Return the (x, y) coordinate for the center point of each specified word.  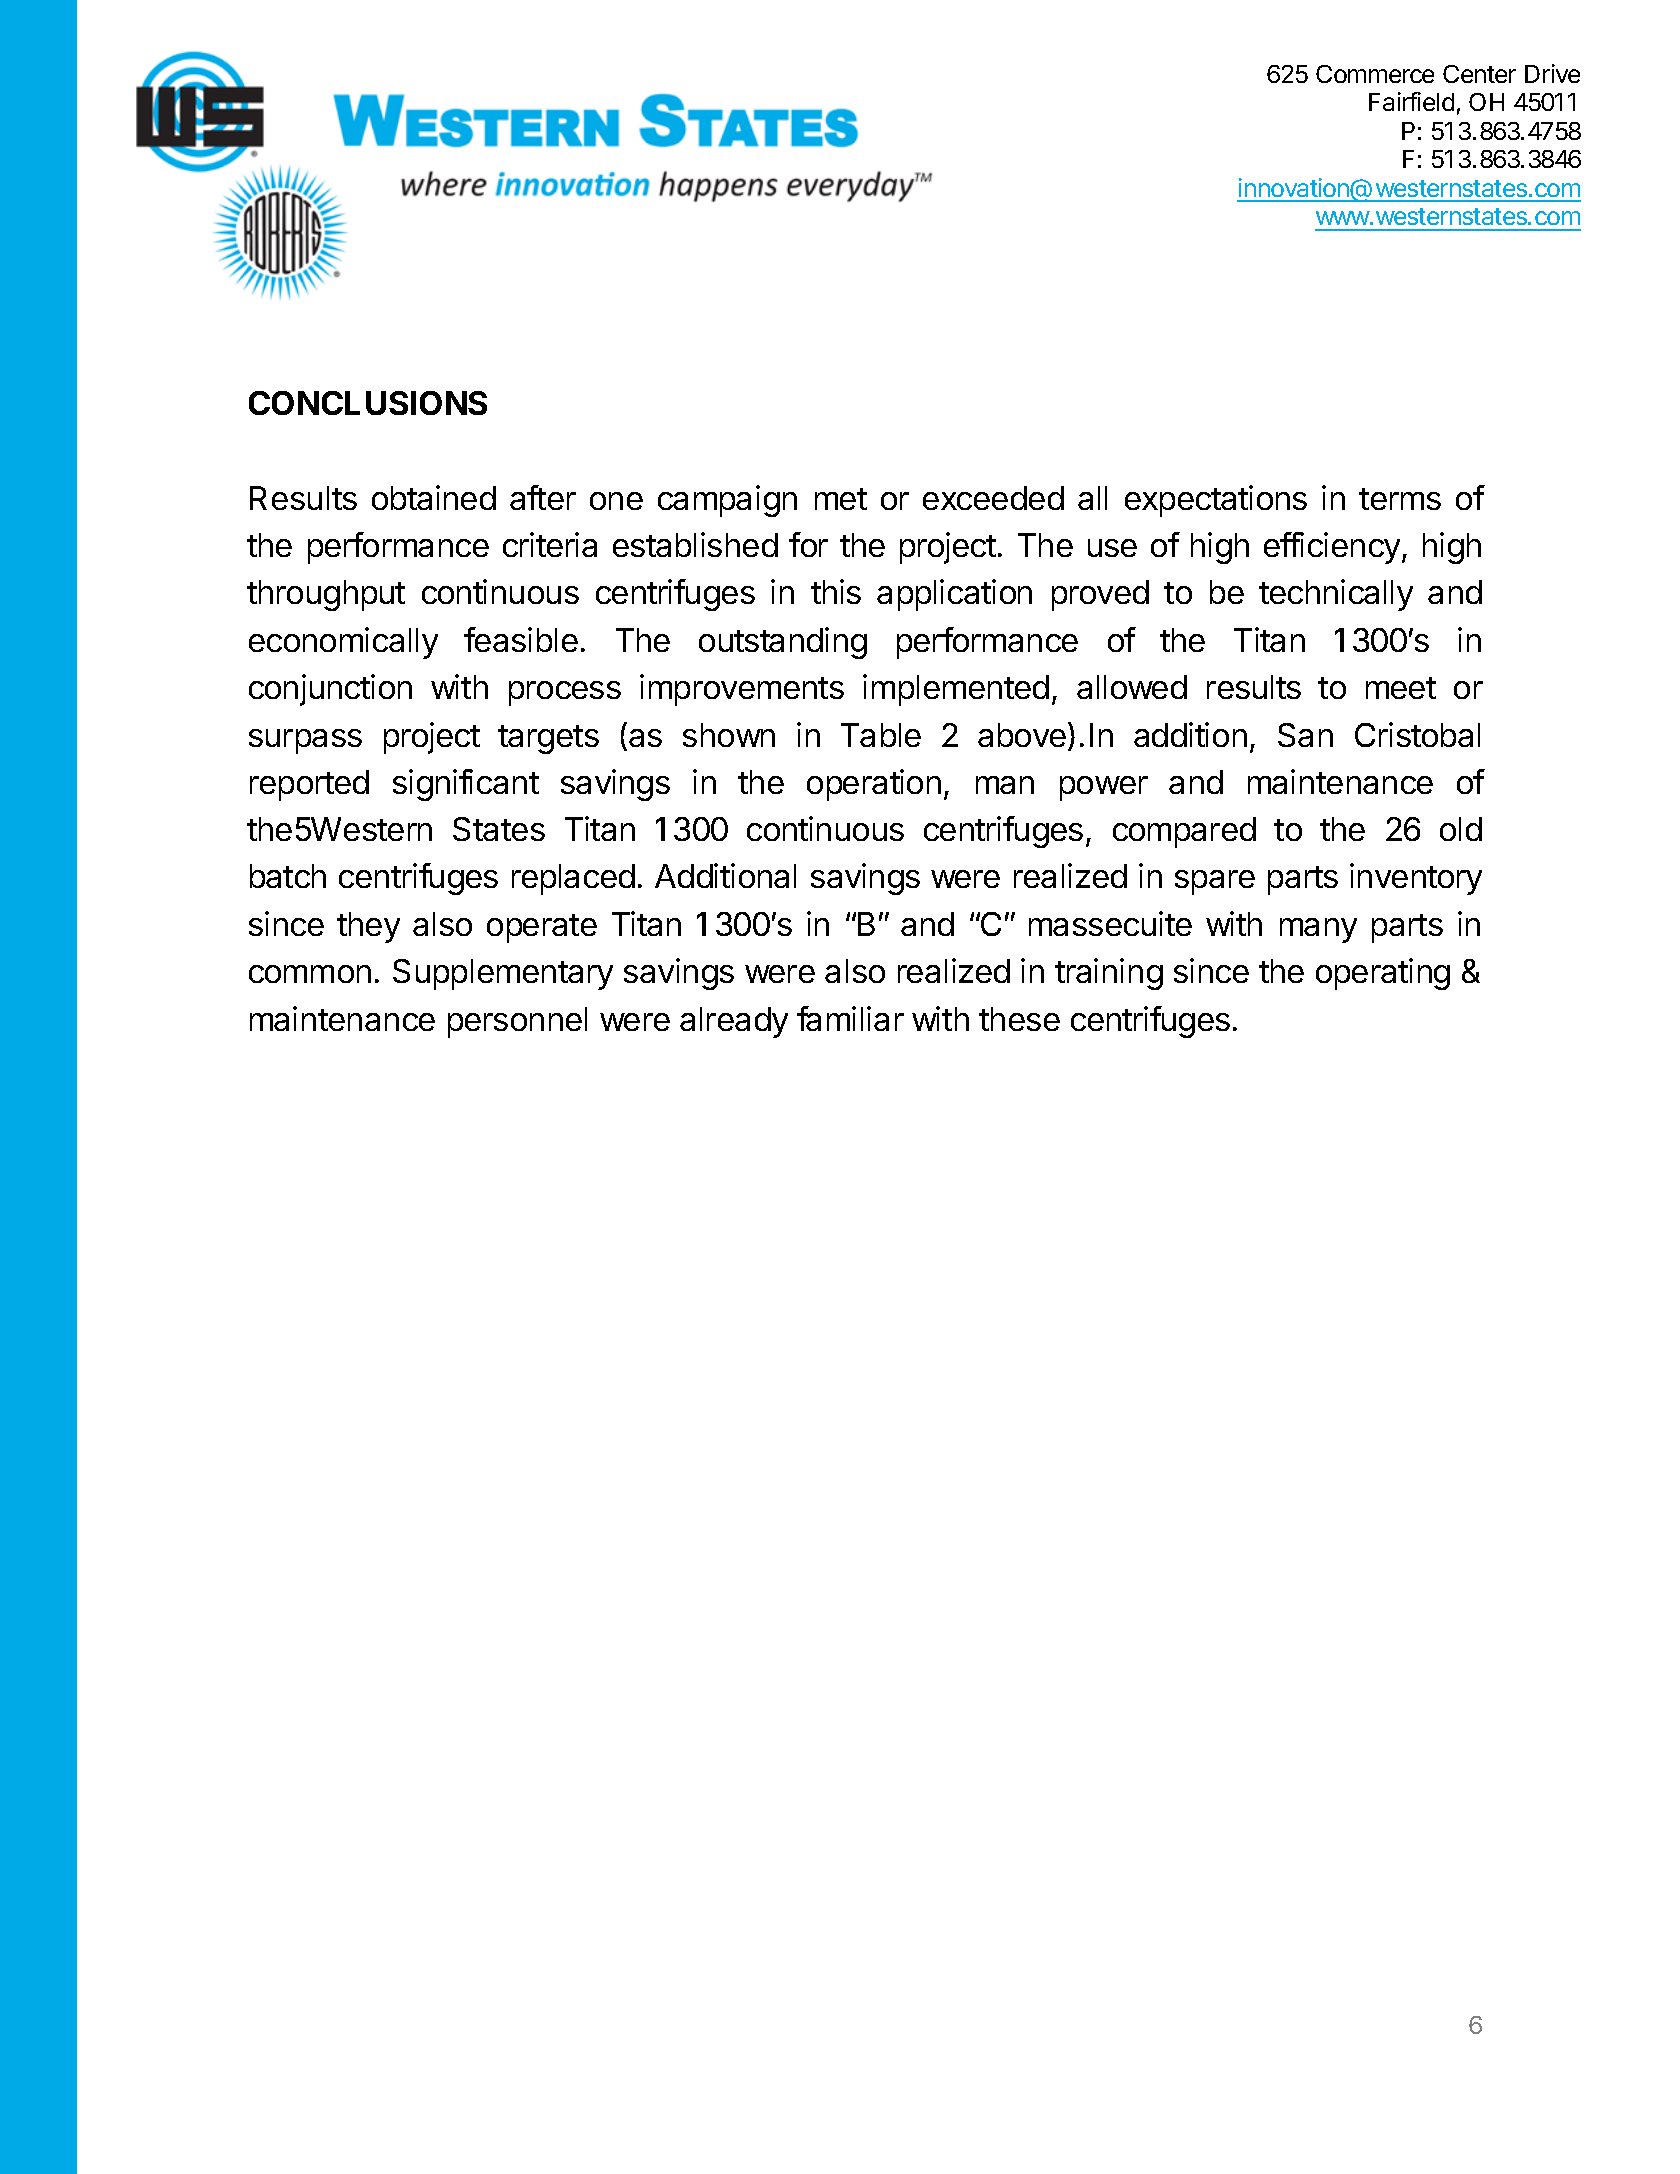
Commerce (1375, 74)
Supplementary (503, 974)
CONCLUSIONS (368, 403)
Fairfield (1411, 101)
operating (1383, 974)
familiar (850, 1018)
